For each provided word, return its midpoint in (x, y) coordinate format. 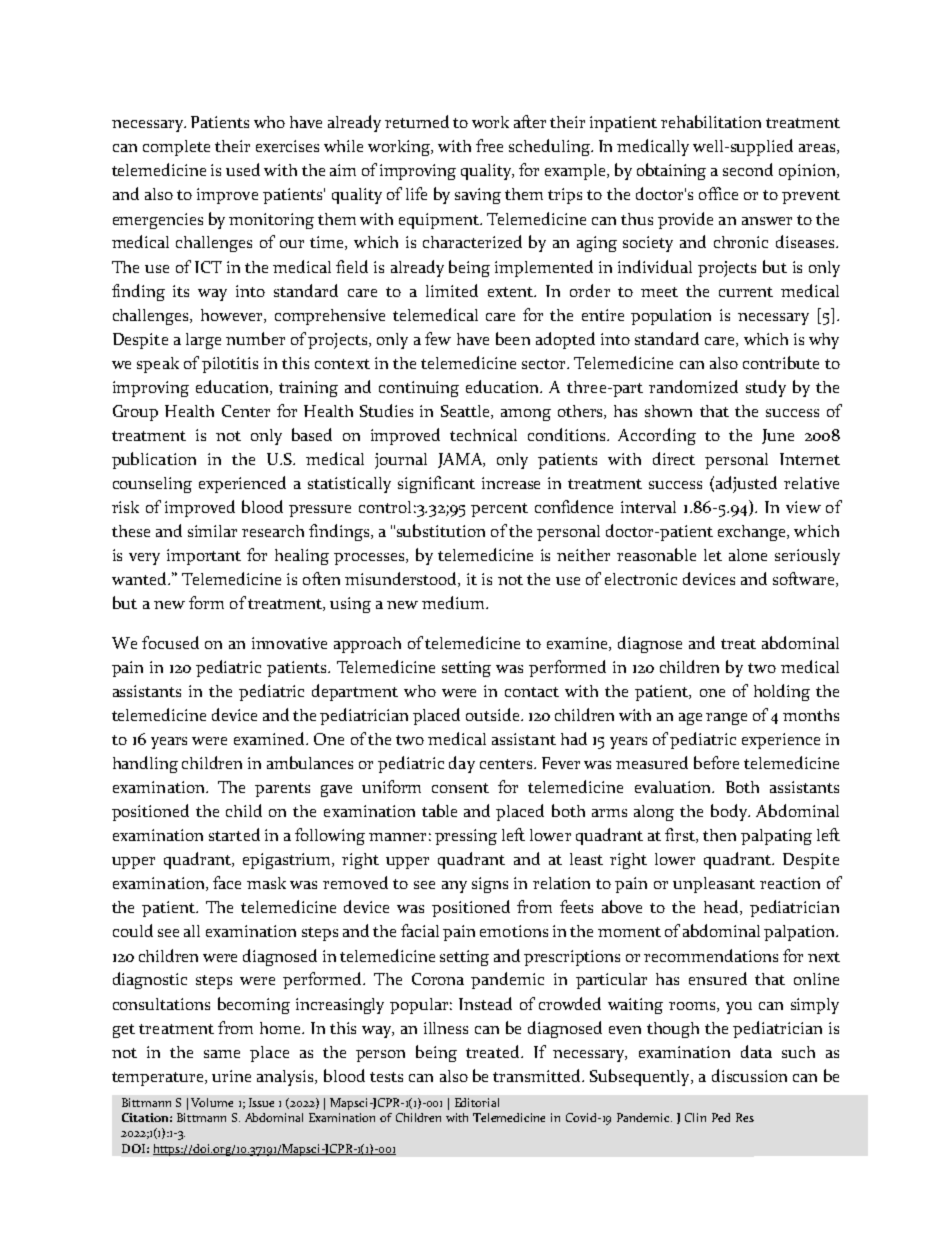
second (748, 169)
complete (176, 148)
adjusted (746, 484)
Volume (212, 1102)
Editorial (477, 1102)
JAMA (461, 460)
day (462, 764)
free (489, 145)
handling (145, 764)
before (716, 762)
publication (154, 460)
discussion (749, 1075)
